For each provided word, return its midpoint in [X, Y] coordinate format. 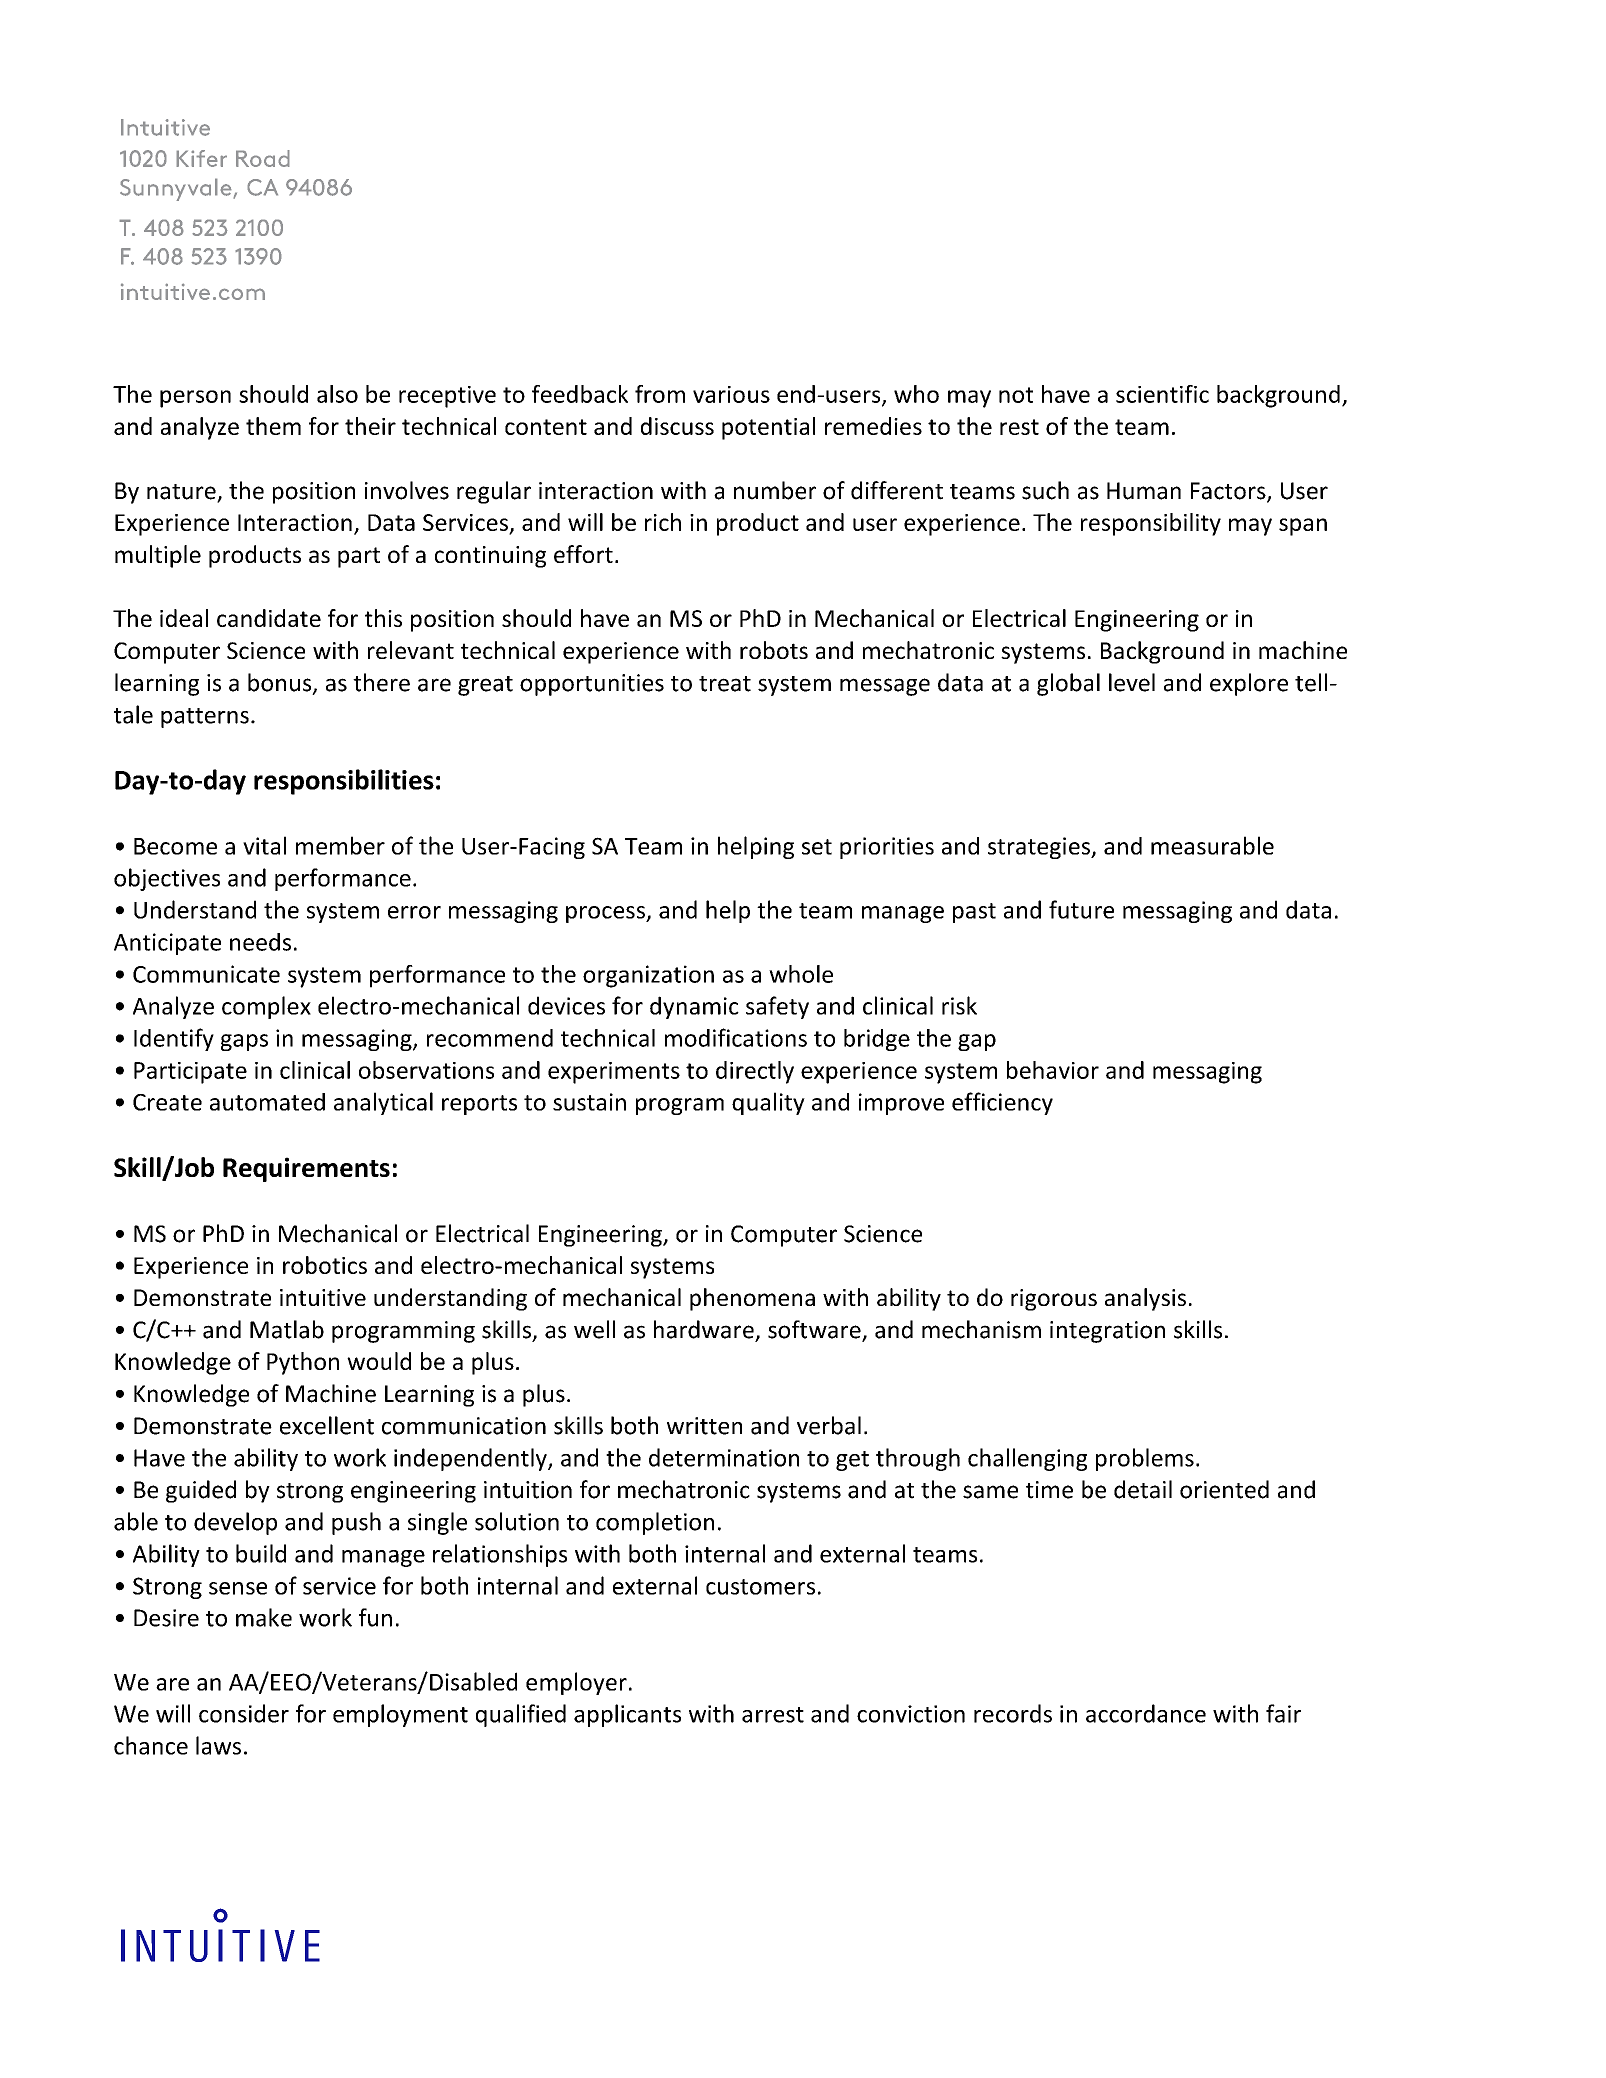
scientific [1162, 394]
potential [768, 428]
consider [244, 1713]
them [273, 426]
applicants [627, 1715]
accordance [1146, 1713]
